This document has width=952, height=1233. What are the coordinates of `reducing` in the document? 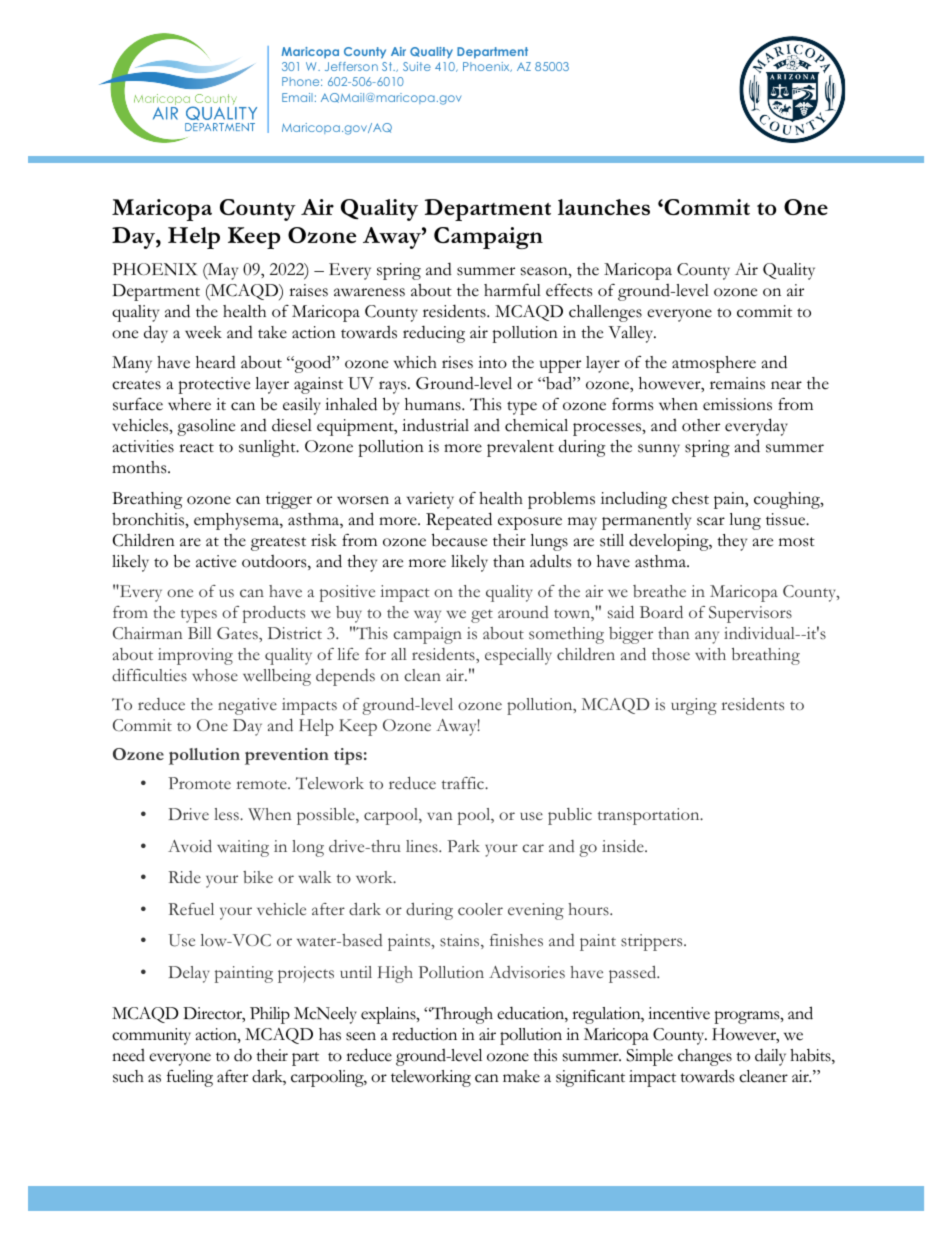 It's located at (434, 334).
